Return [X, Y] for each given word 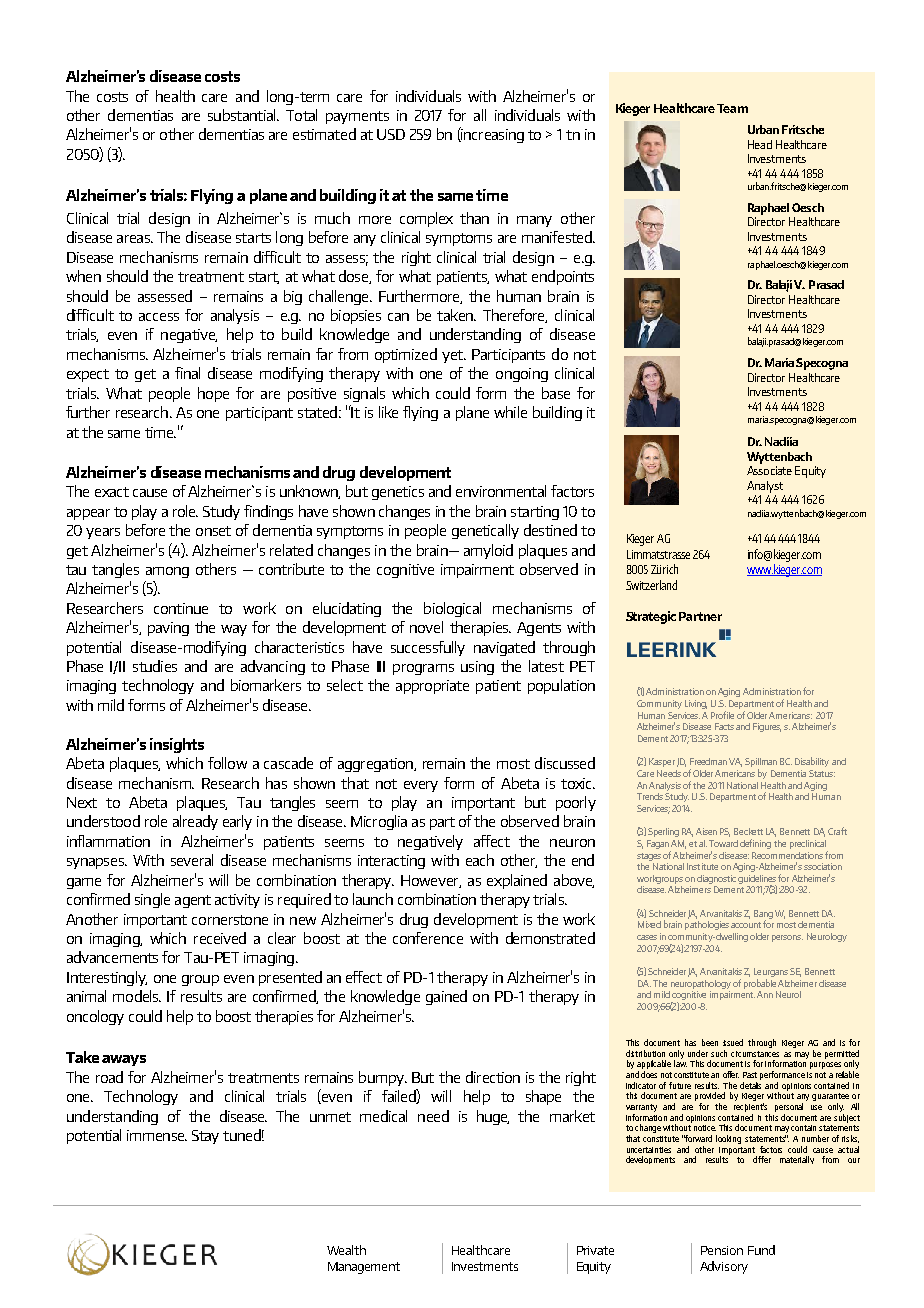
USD [391, 134]
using [477, 668]
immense [157, 1135]
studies [155, 666]
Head [760, 144]
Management [364, 1268]
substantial [243, 115]
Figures [767, 727]
